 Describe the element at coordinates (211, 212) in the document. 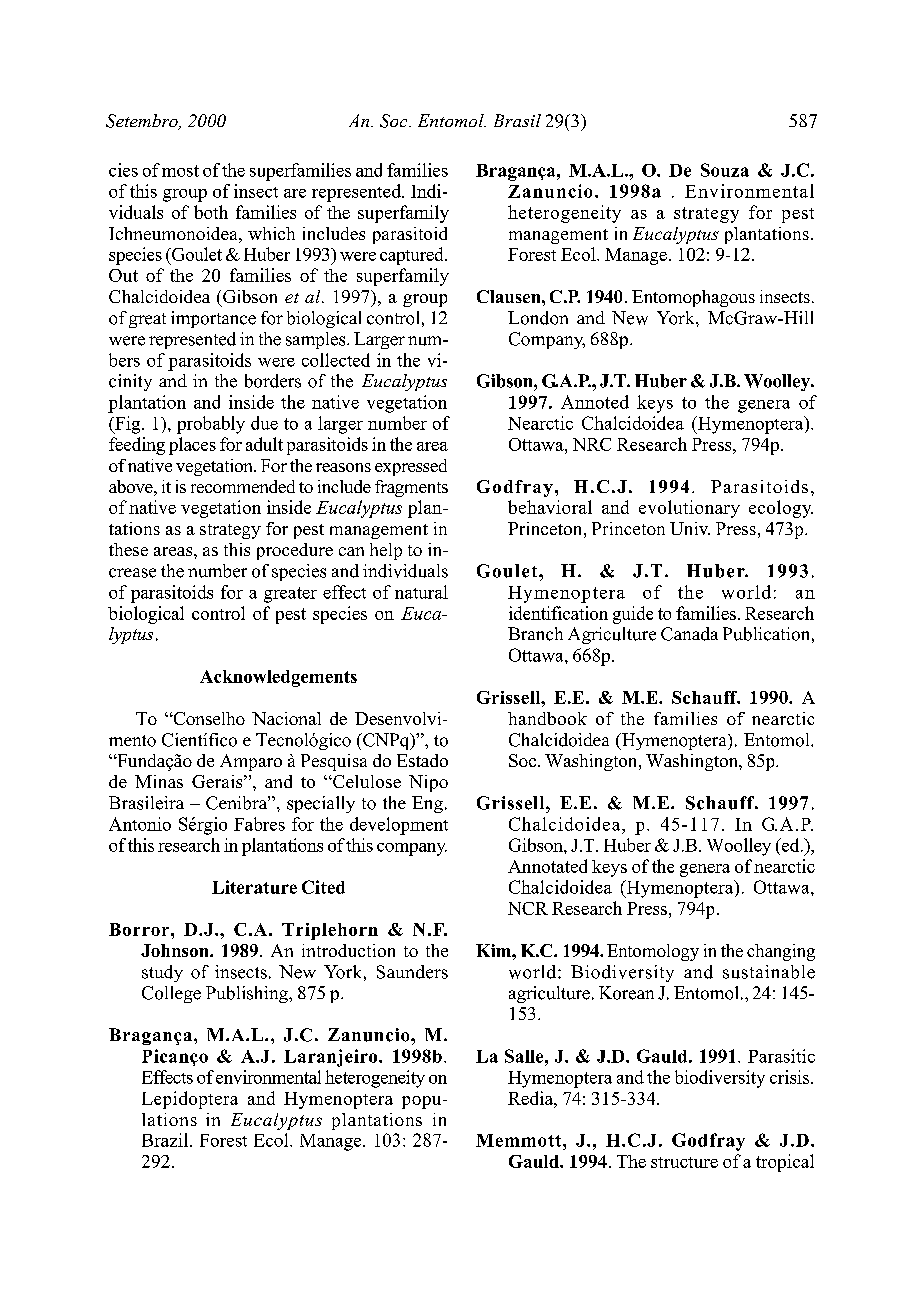

I see `both` at that location.
